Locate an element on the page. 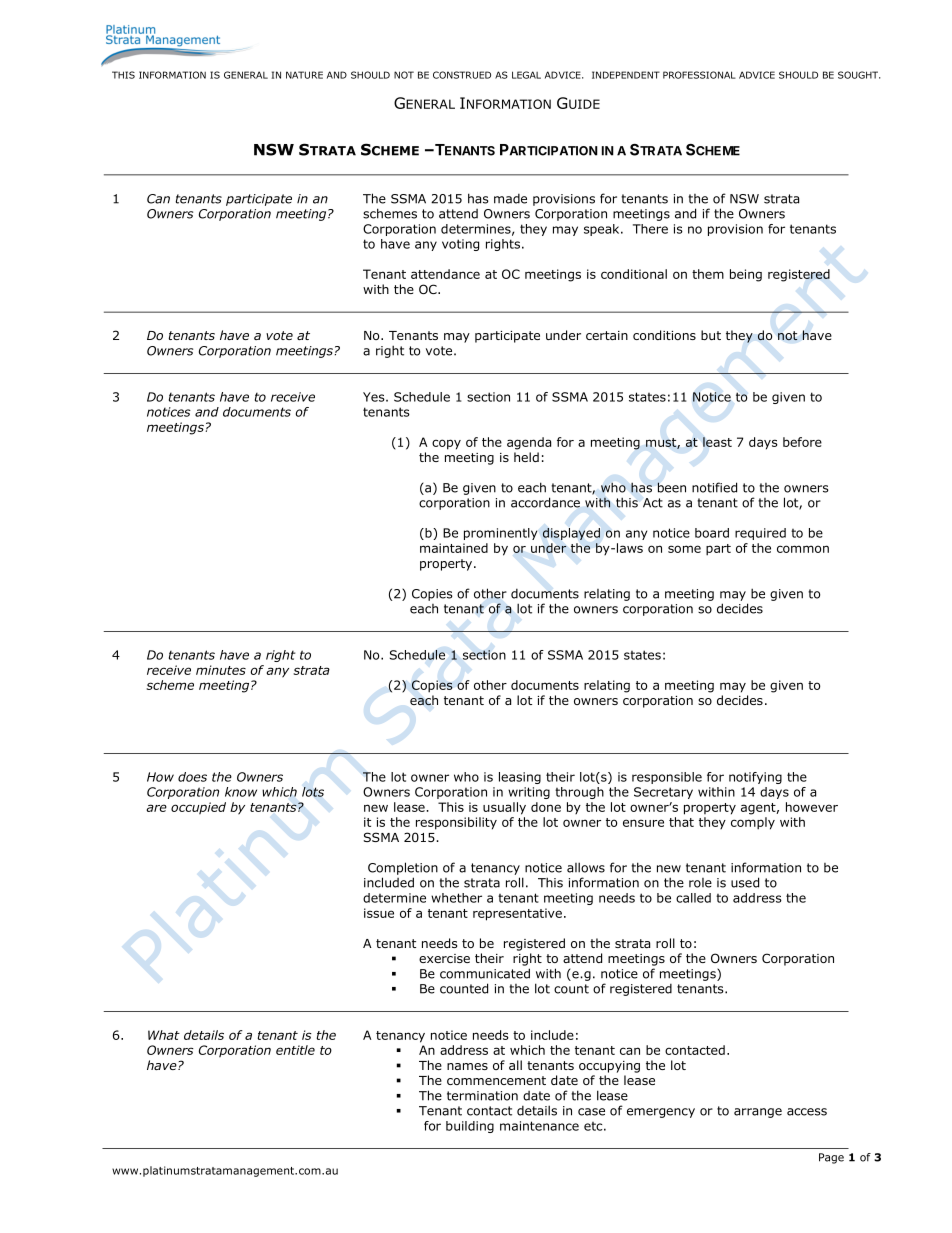  NATURE is located at coordinates (304, 75).
